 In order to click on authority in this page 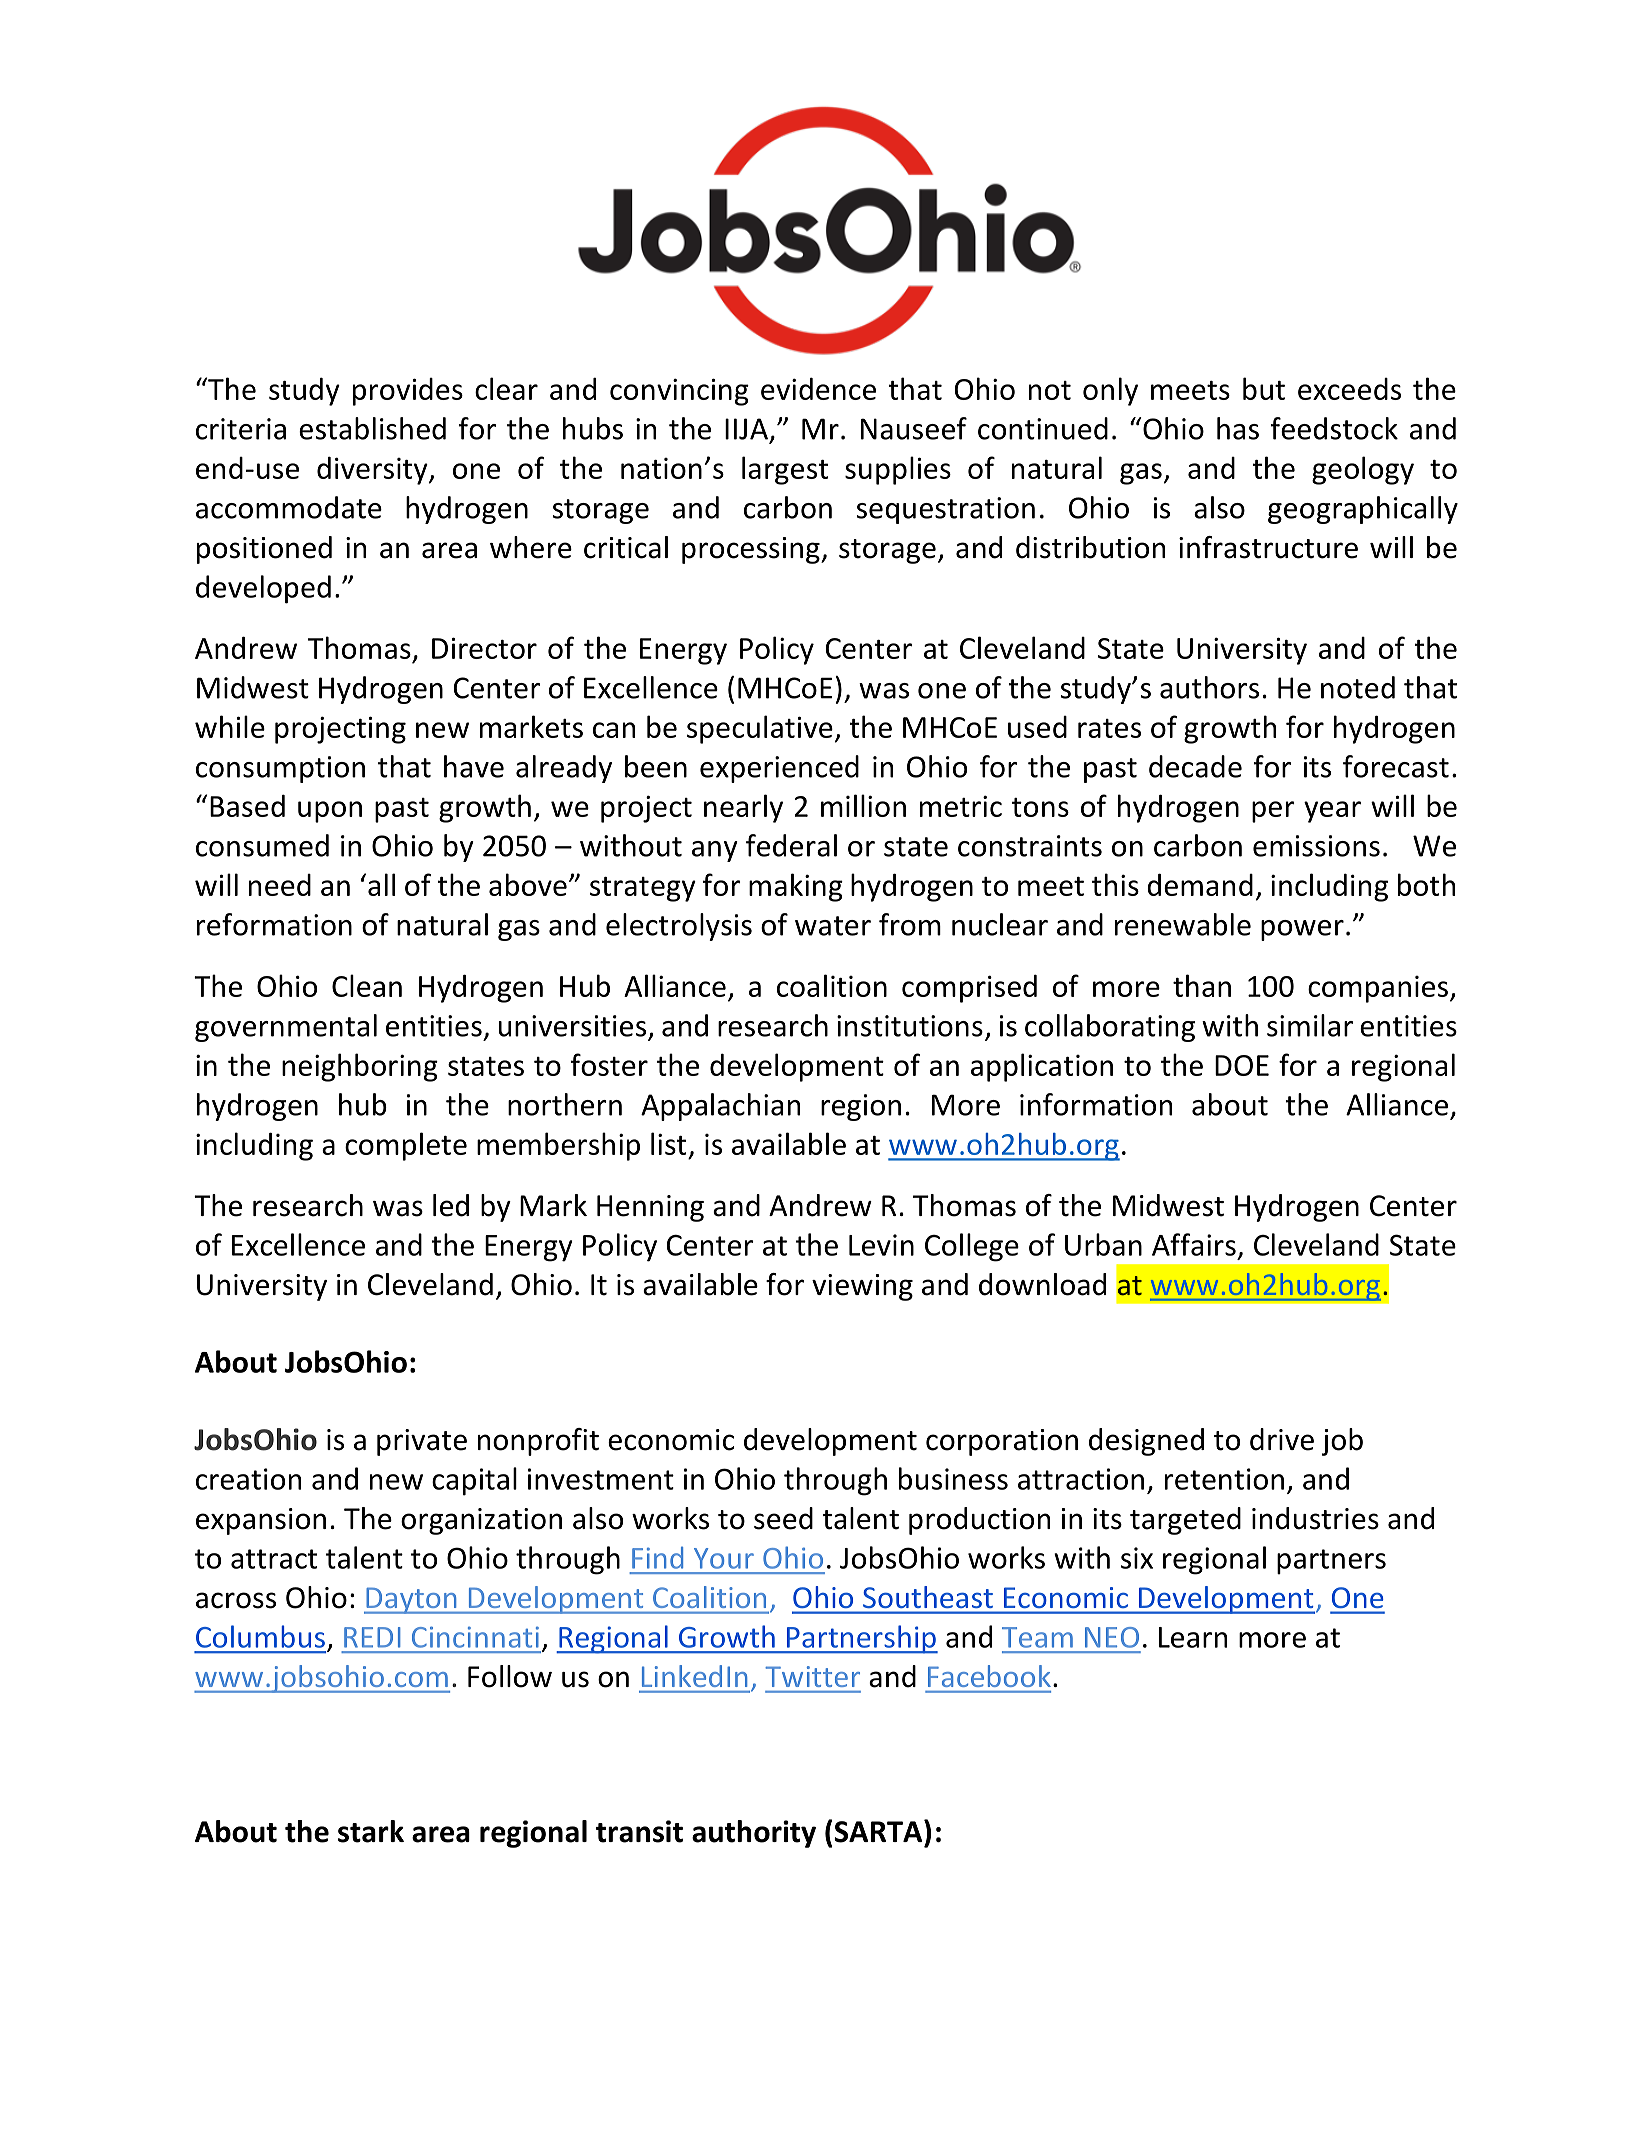, I will do `click(754, 1834)`.
